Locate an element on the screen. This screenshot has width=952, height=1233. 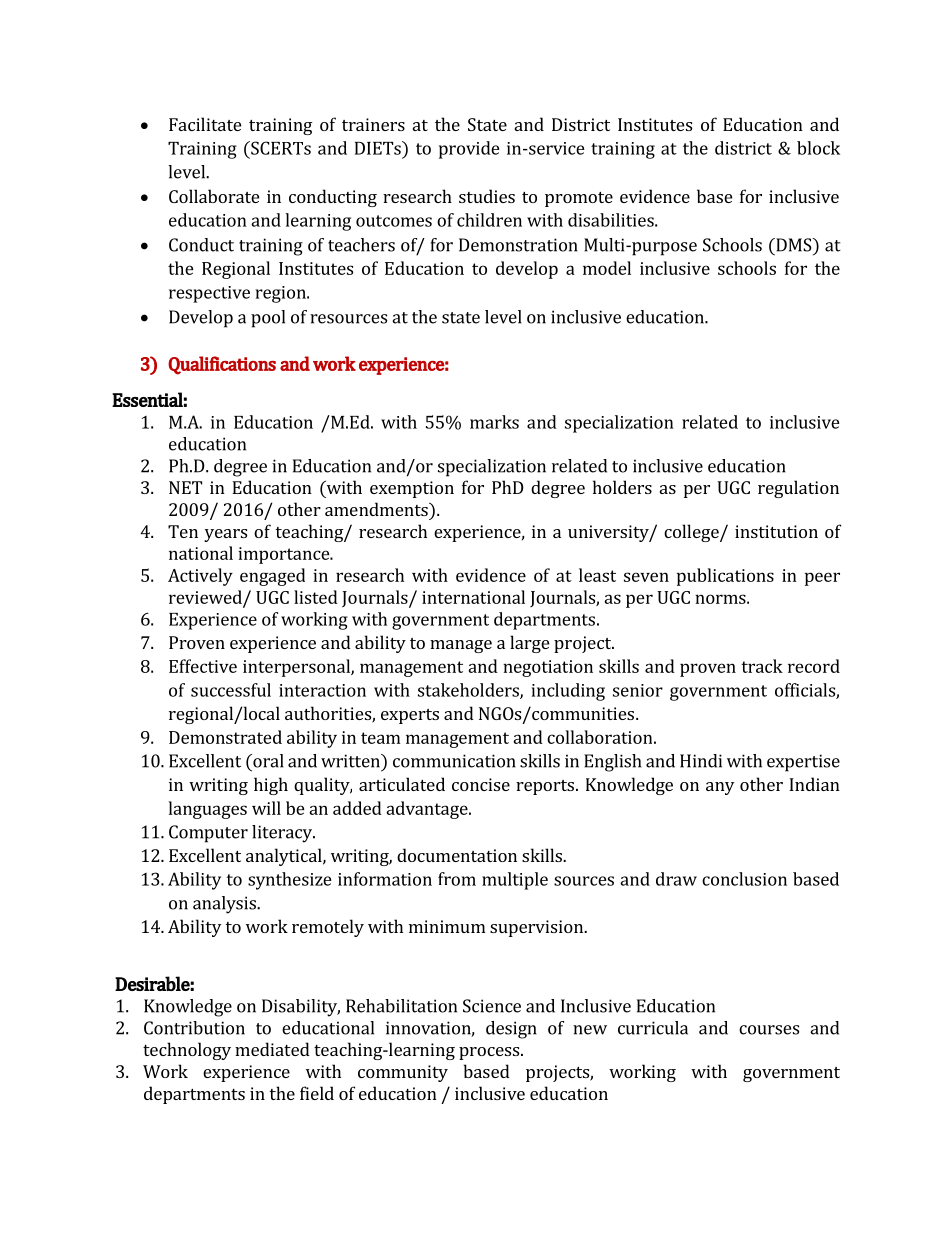
block is located at coordinates (818, 148).
